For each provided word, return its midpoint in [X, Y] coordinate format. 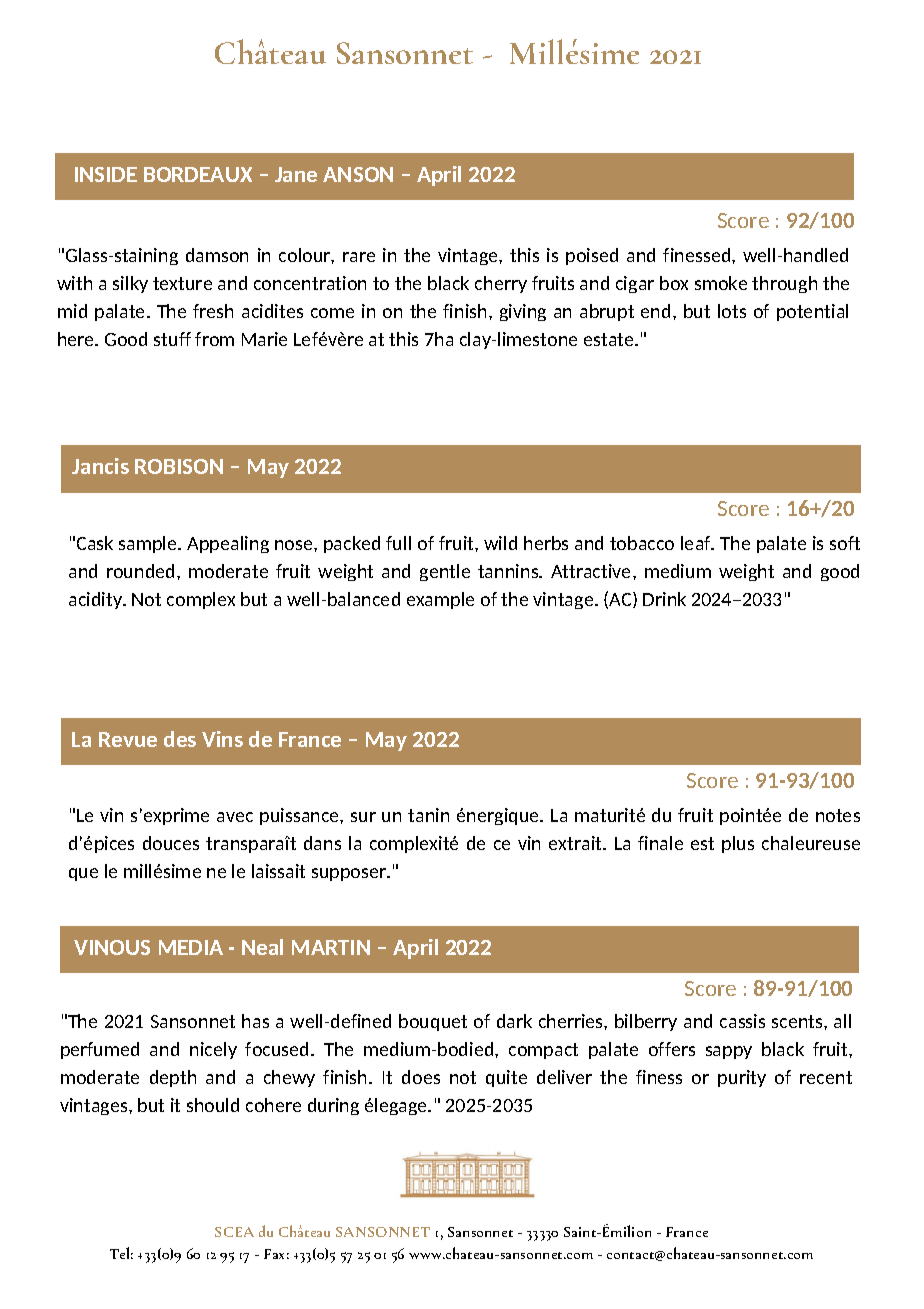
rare [359, 257]
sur [363, 817]
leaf [697, 543]
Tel [121, 1253]
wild [500, 543]
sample [149, 544]
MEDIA [191, 947]
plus [738, 844]
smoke [721, 283]
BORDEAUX [198, 174]
